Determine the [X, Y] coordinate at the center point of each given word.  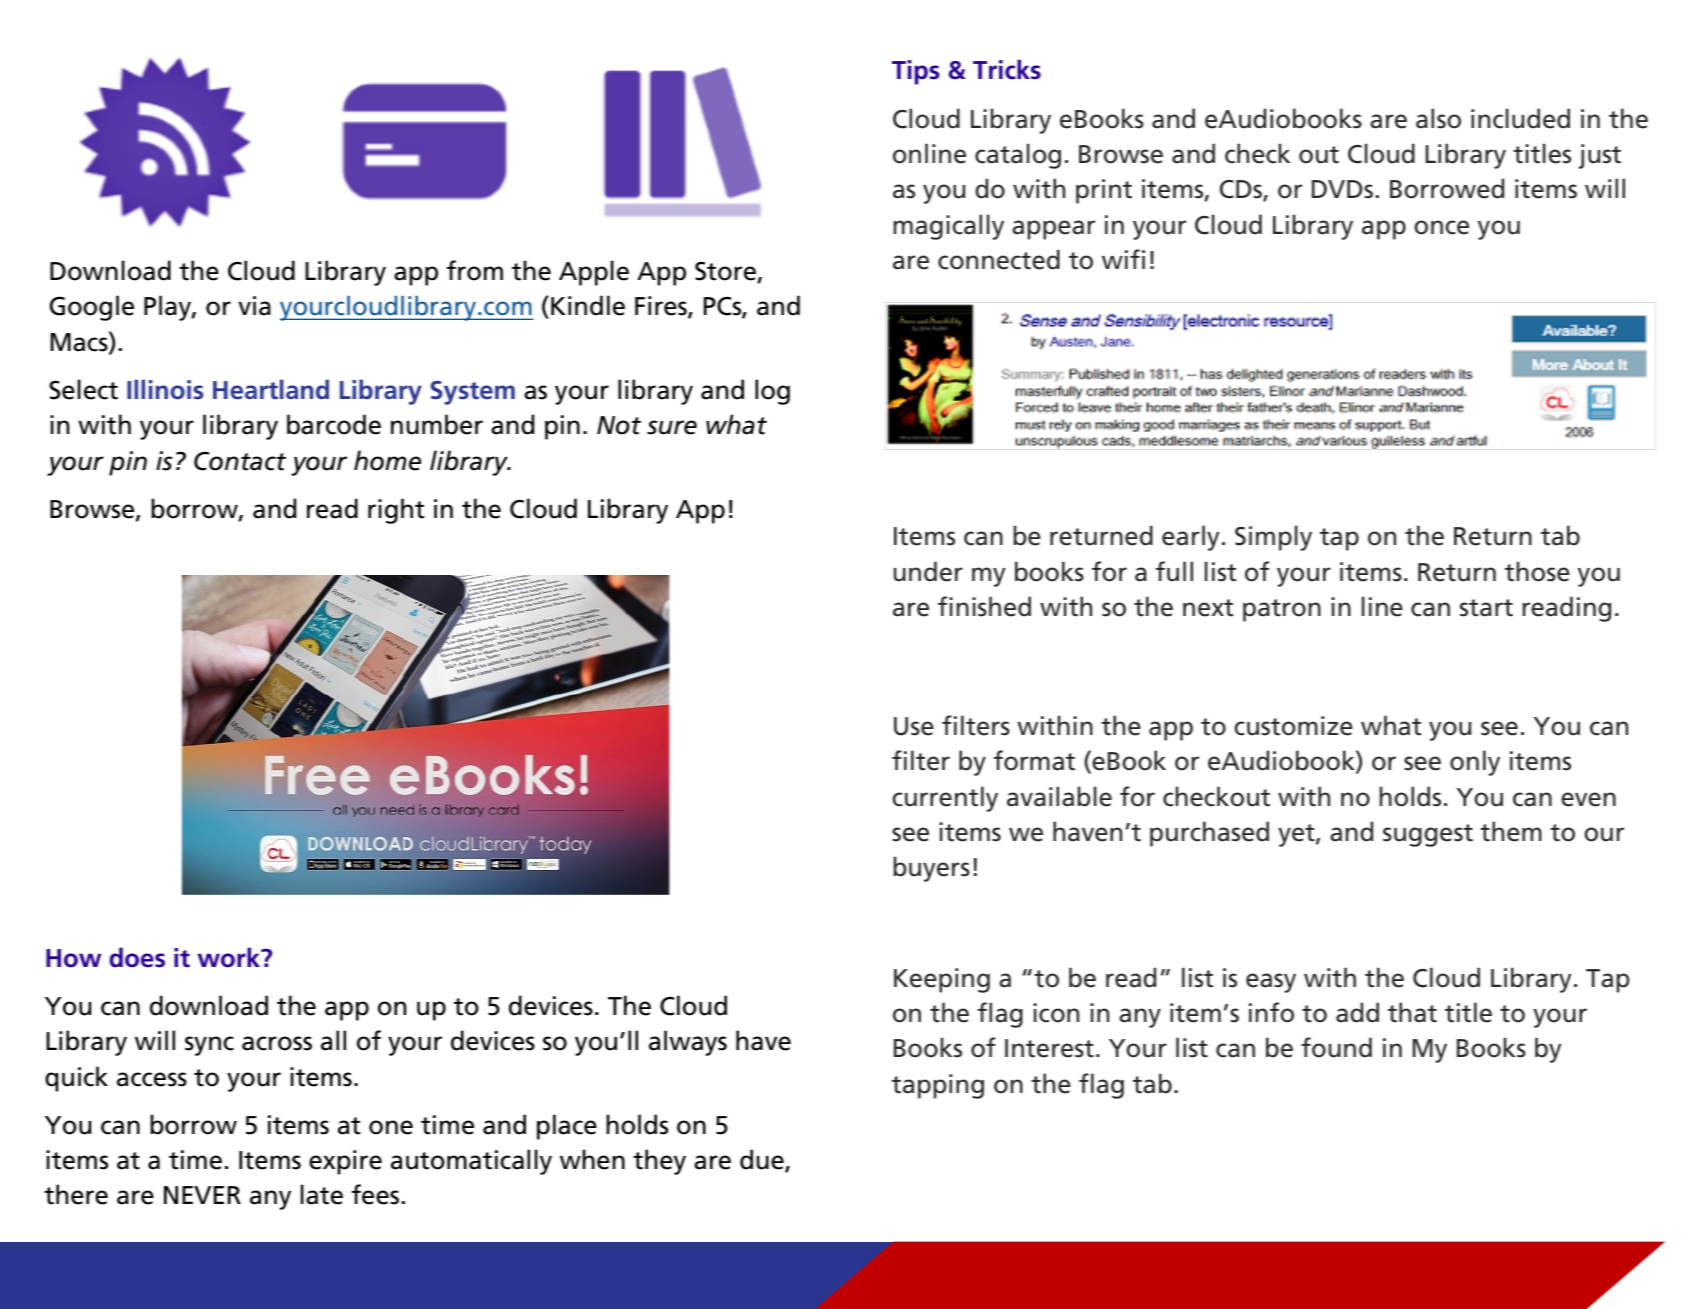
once [1441, 227]
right [396, 511]
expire [345, 1162]
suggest [1428, 835]
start [1486, 608]
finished [984, 606]
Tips [915, 72]
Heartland [271, 389]
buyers [932, 869]
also [1438, 118]
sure [672, 427]
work [230, 957]
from [474, 270]
